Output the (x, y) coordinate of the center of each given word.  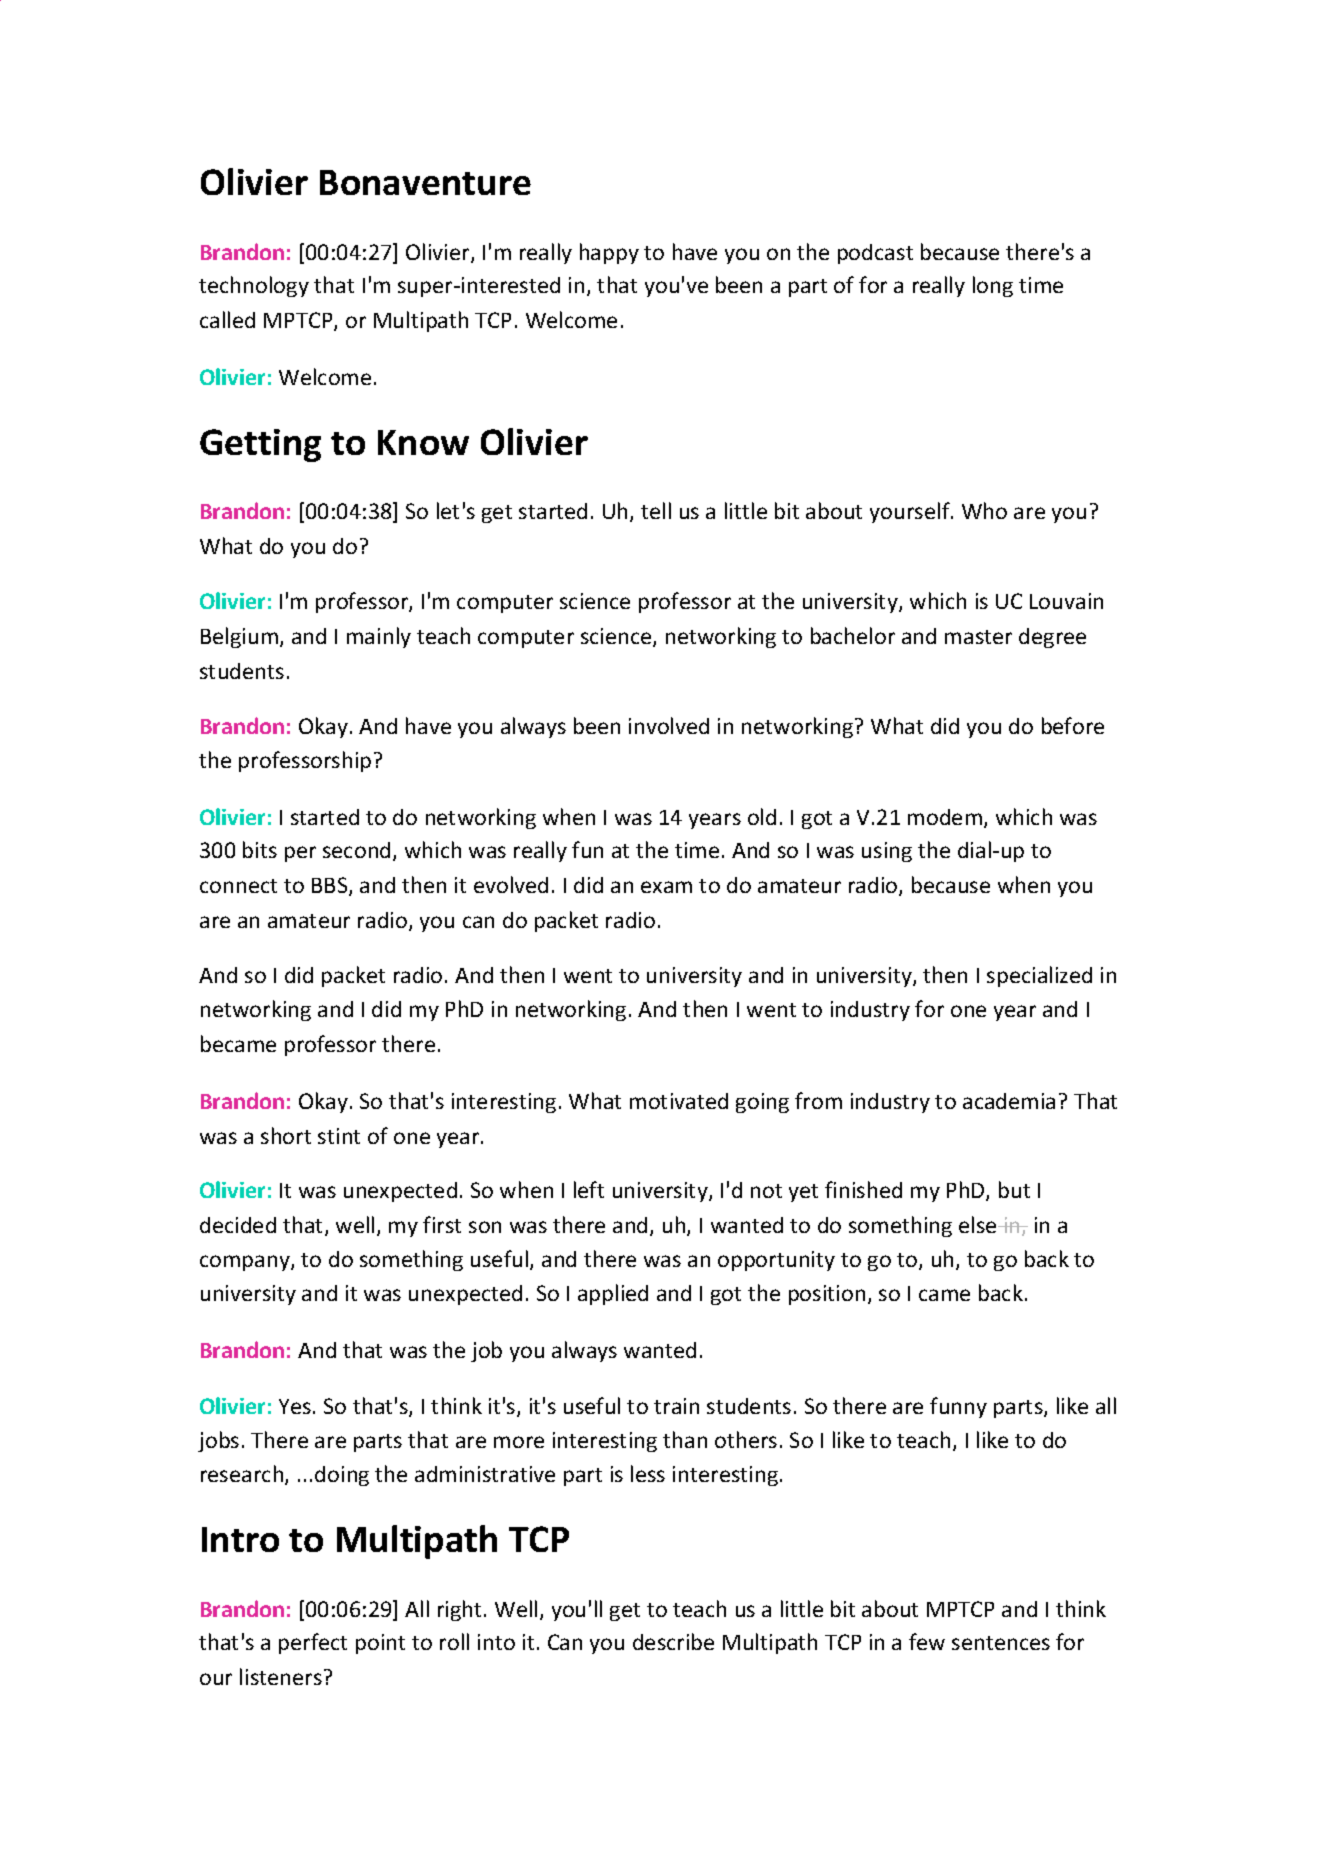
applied (613, 1294)
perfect (313, 1643)
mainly (379, 637)
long (993, 286)
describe (673, 1641)
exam (666, 887)
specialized (1039, 976)
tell (656, 510)
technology (254, 286)
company (246, 1263)
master (978, 637)
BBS (331, 886)
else (979, 1224)
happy (609, 253)
